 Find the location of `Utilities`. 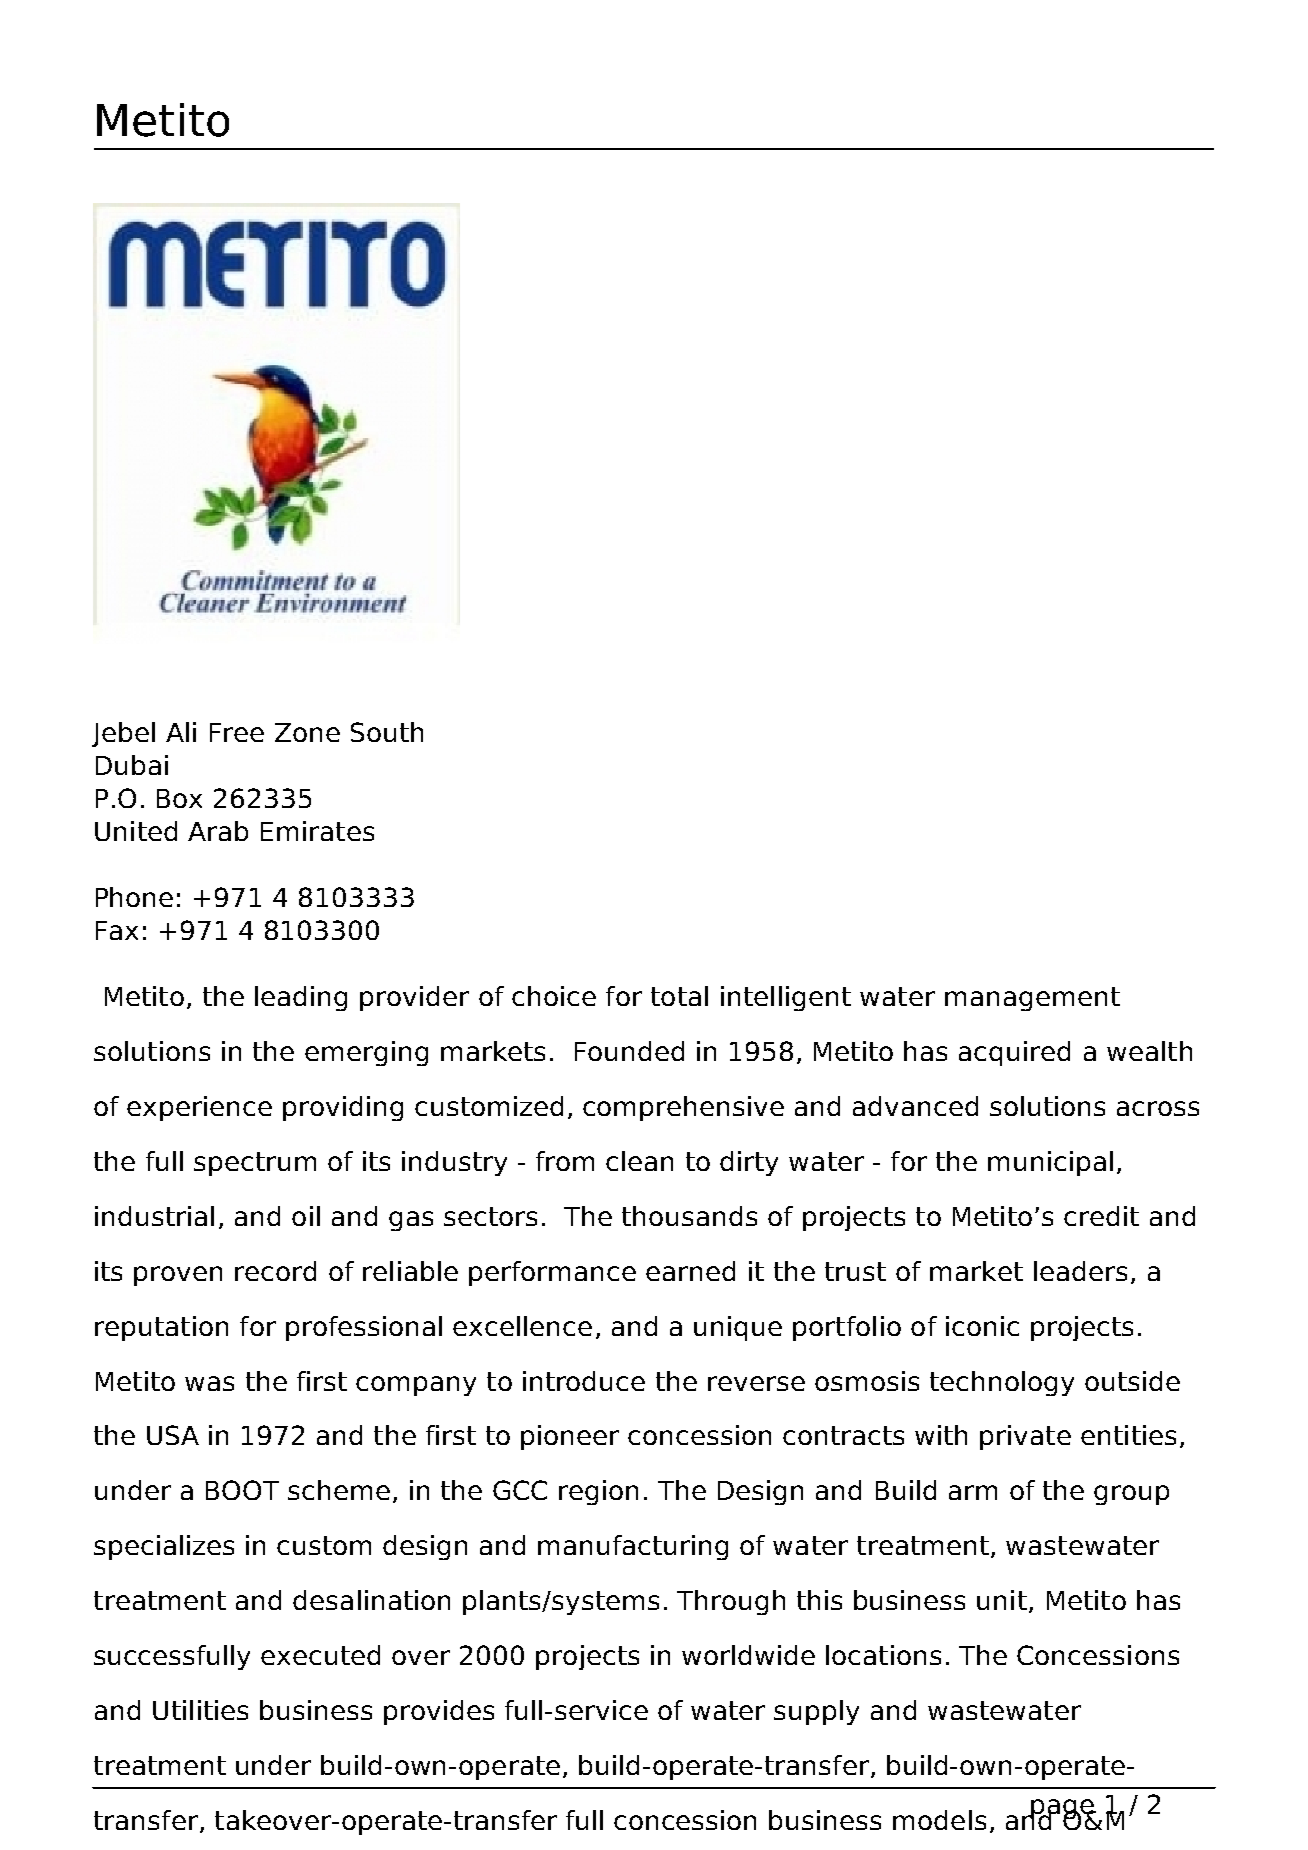

Utilities is located at coordinates (200, 1710).
